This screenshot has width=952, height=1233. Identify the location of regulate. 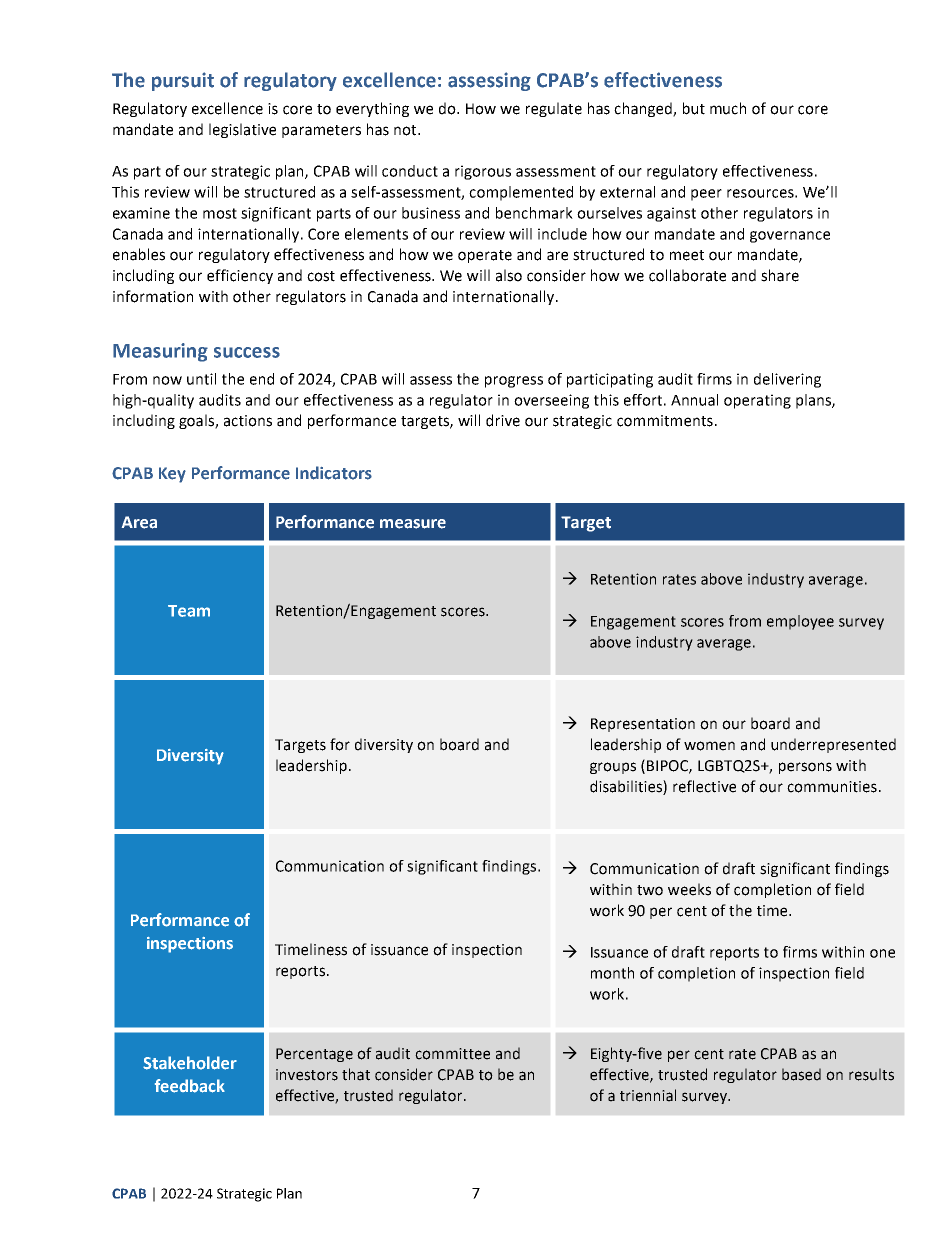
(554, 109).
